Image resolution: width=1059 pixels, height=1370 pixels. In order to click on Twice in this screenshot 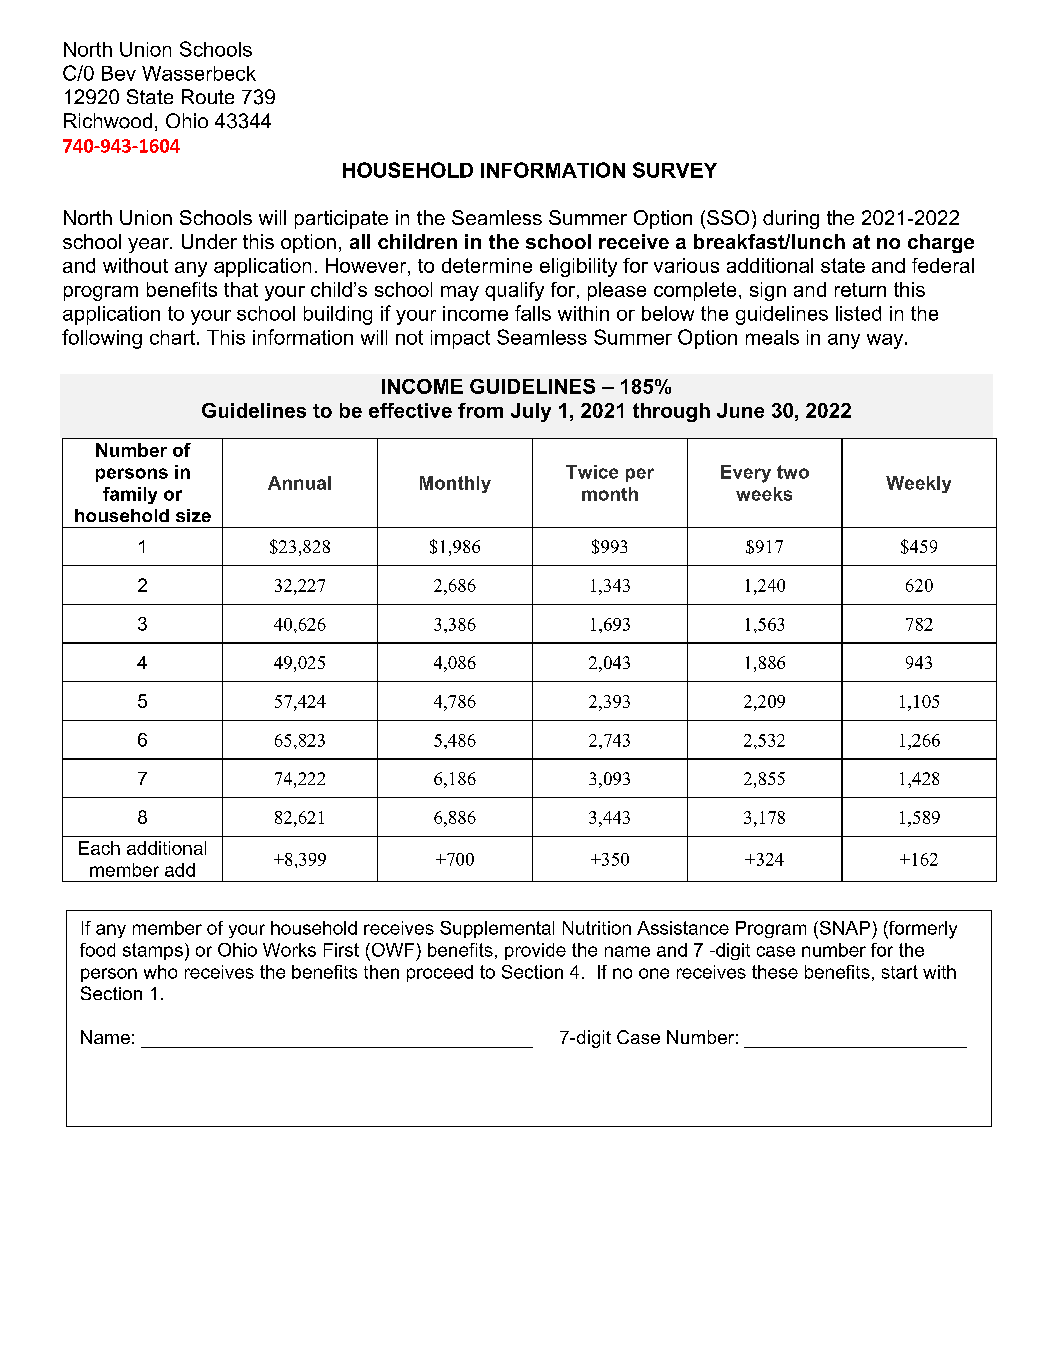, I will do `click(592, 472)`.
